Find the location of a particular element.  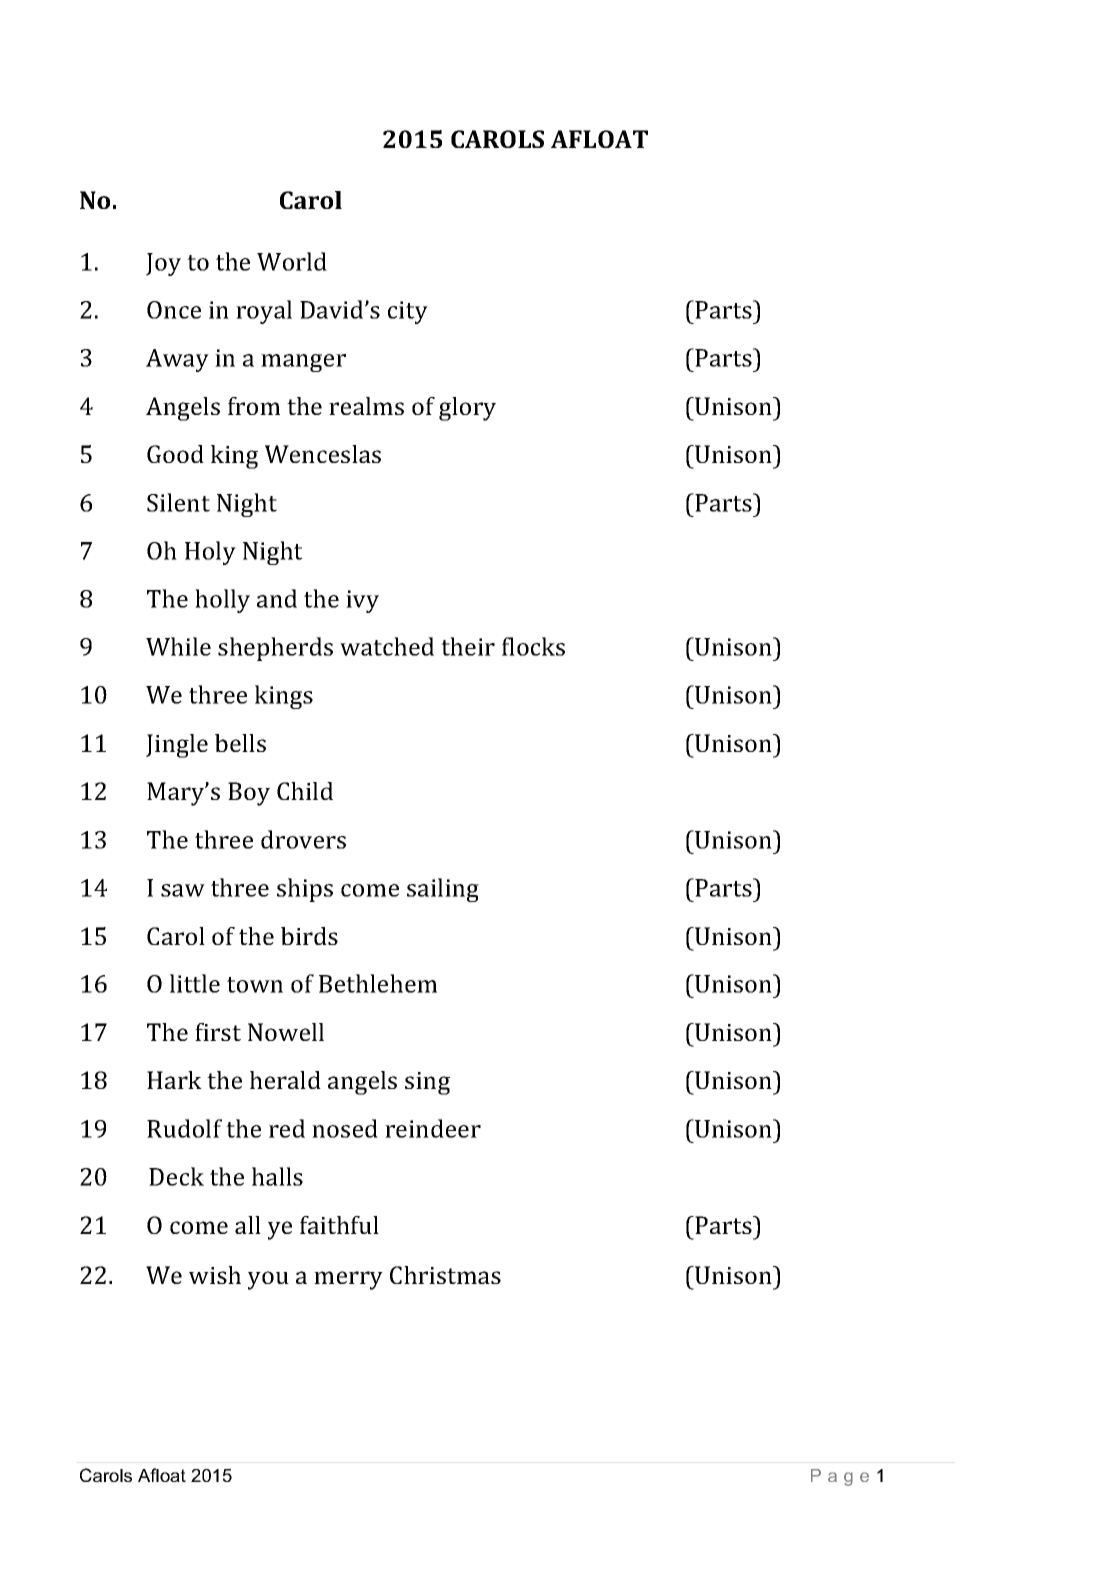

wish is located at coordinates (215, 1275).
